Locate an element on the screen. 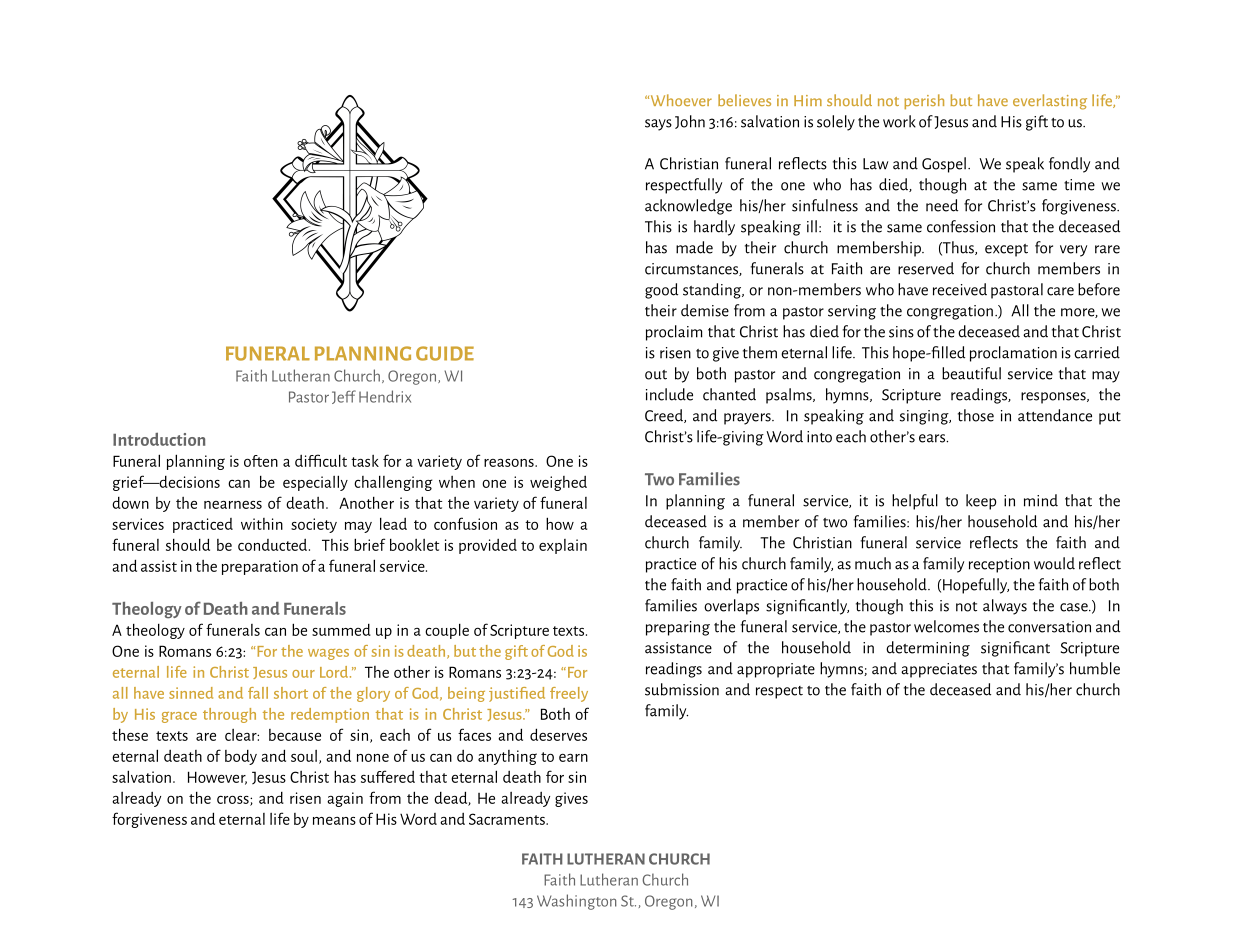  within is located at coordinates (262, 524).
